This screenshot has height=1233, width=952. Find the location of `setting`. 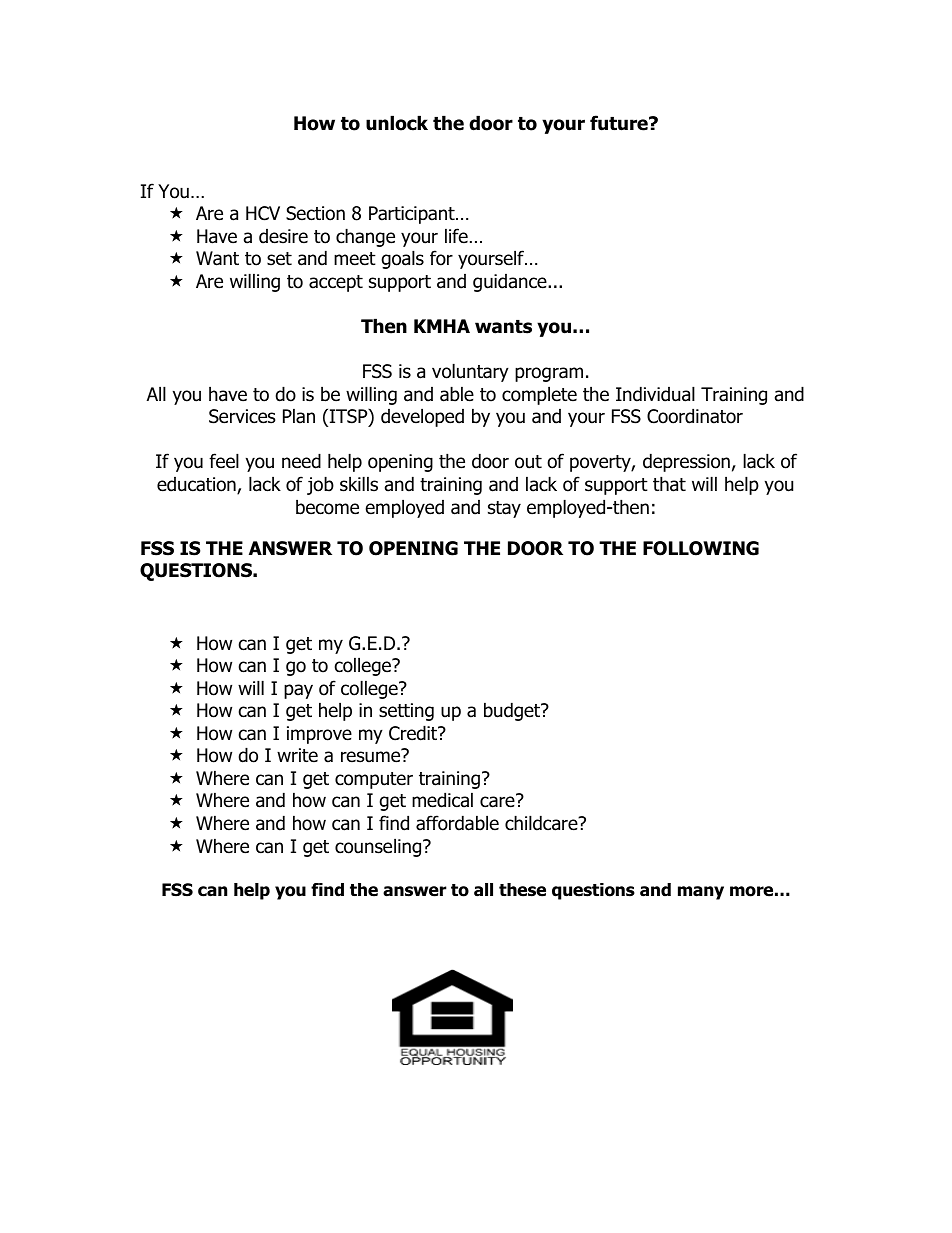

setting is located at coordinates (406, 712).
